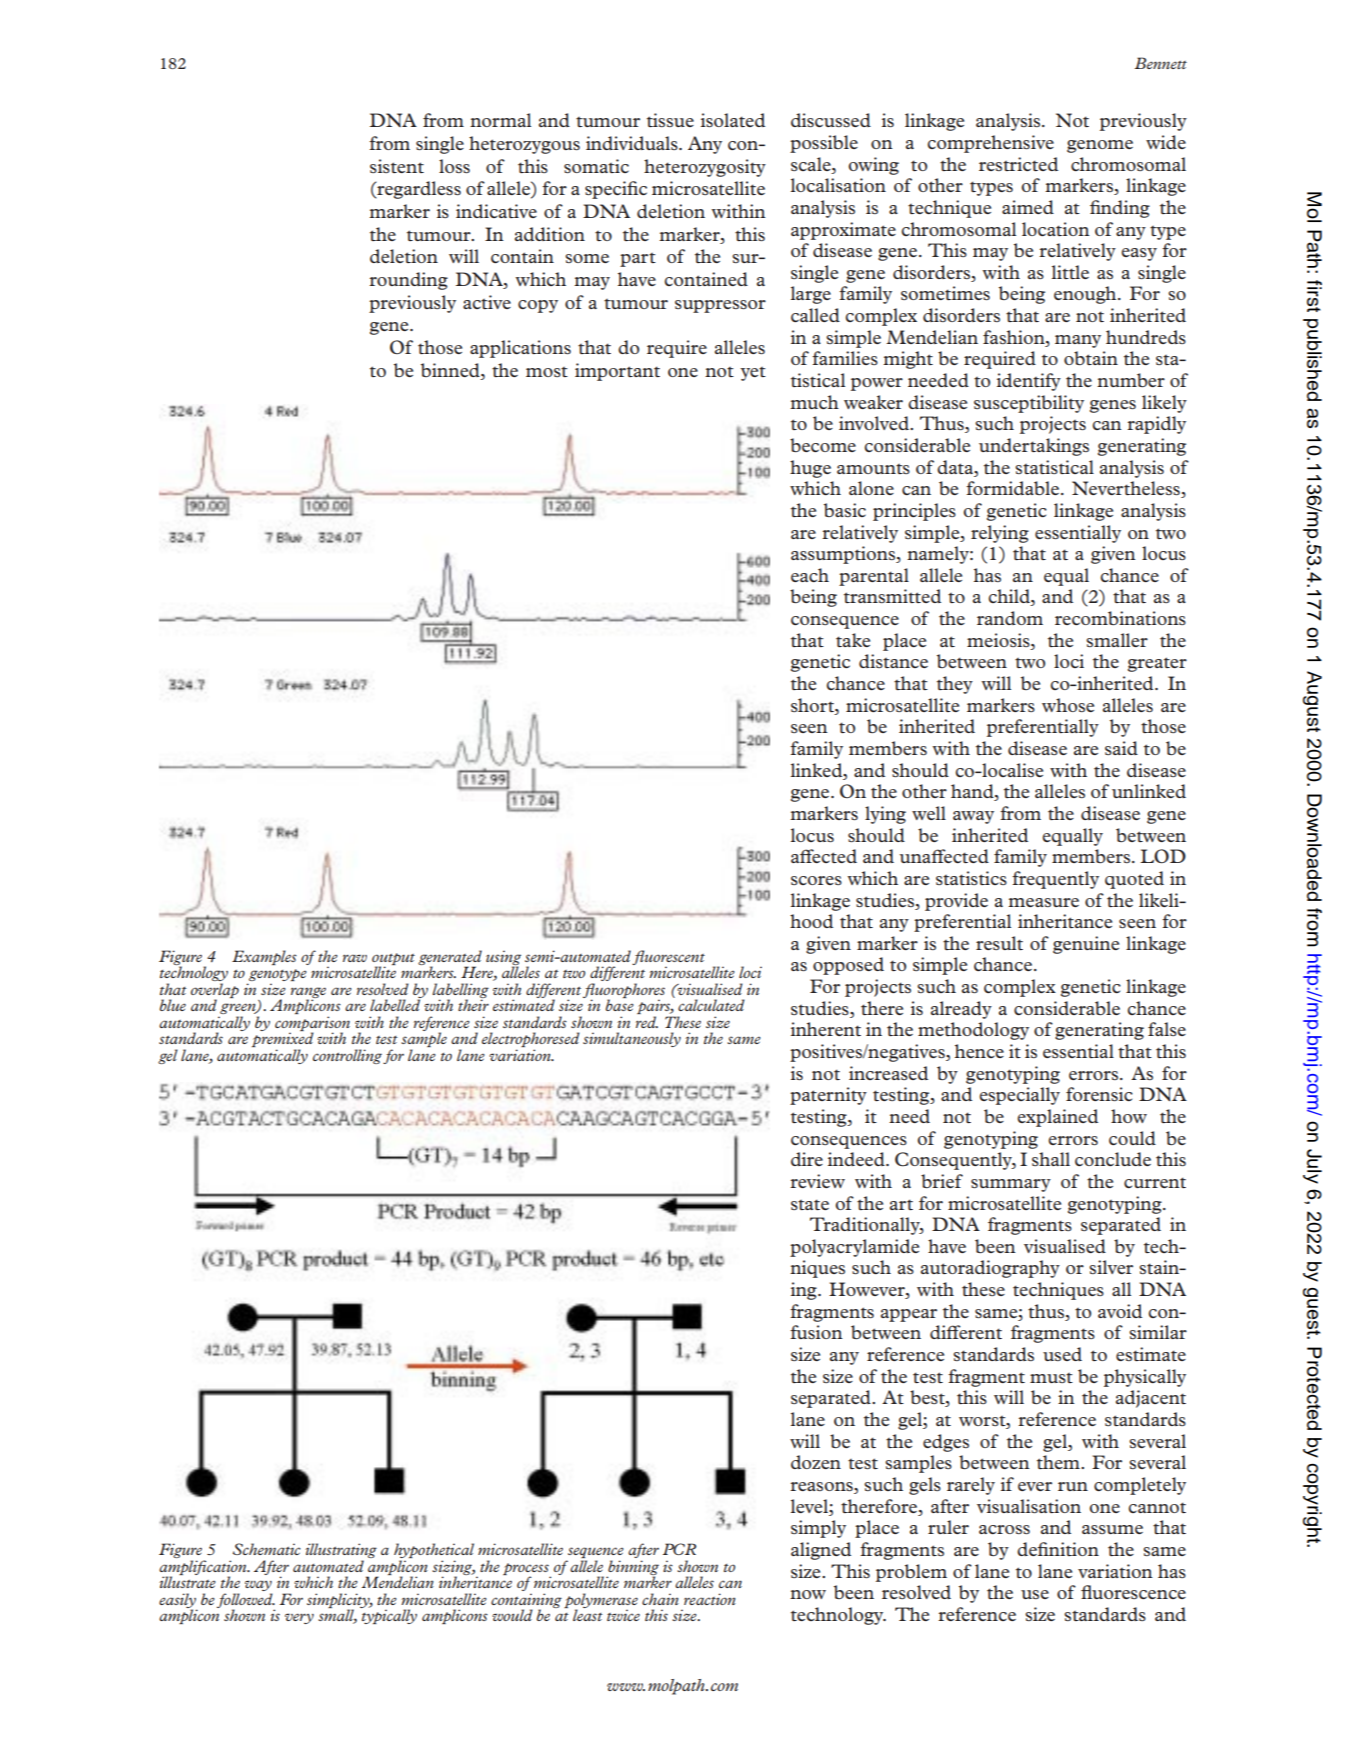 The image size is (1345, 1740). What do you see at coordinates (500, 120) in the page?
I see `normal` at bounding box center [500, 120].
